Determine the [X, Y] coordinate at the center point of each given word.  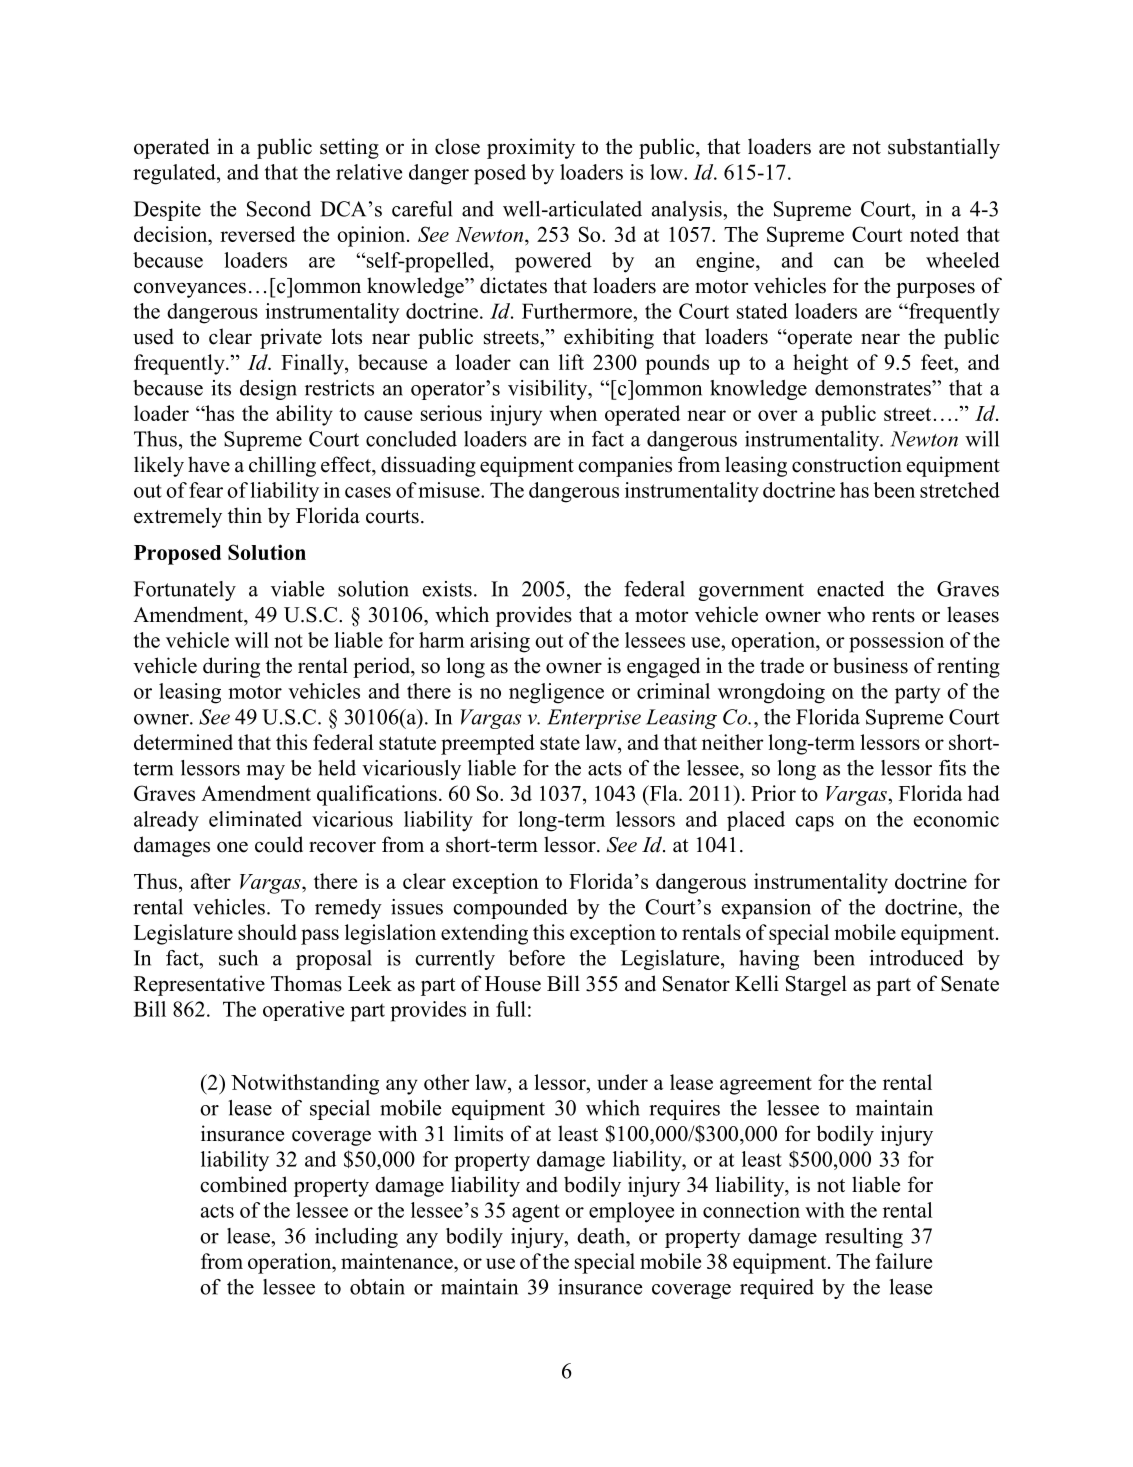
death [602, 1236]
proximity [531, 148]
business [870, 665]
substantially [944, 148]
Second [279, 209]
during [231, 667]
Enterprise [594, 719]
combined [243, 1184]
